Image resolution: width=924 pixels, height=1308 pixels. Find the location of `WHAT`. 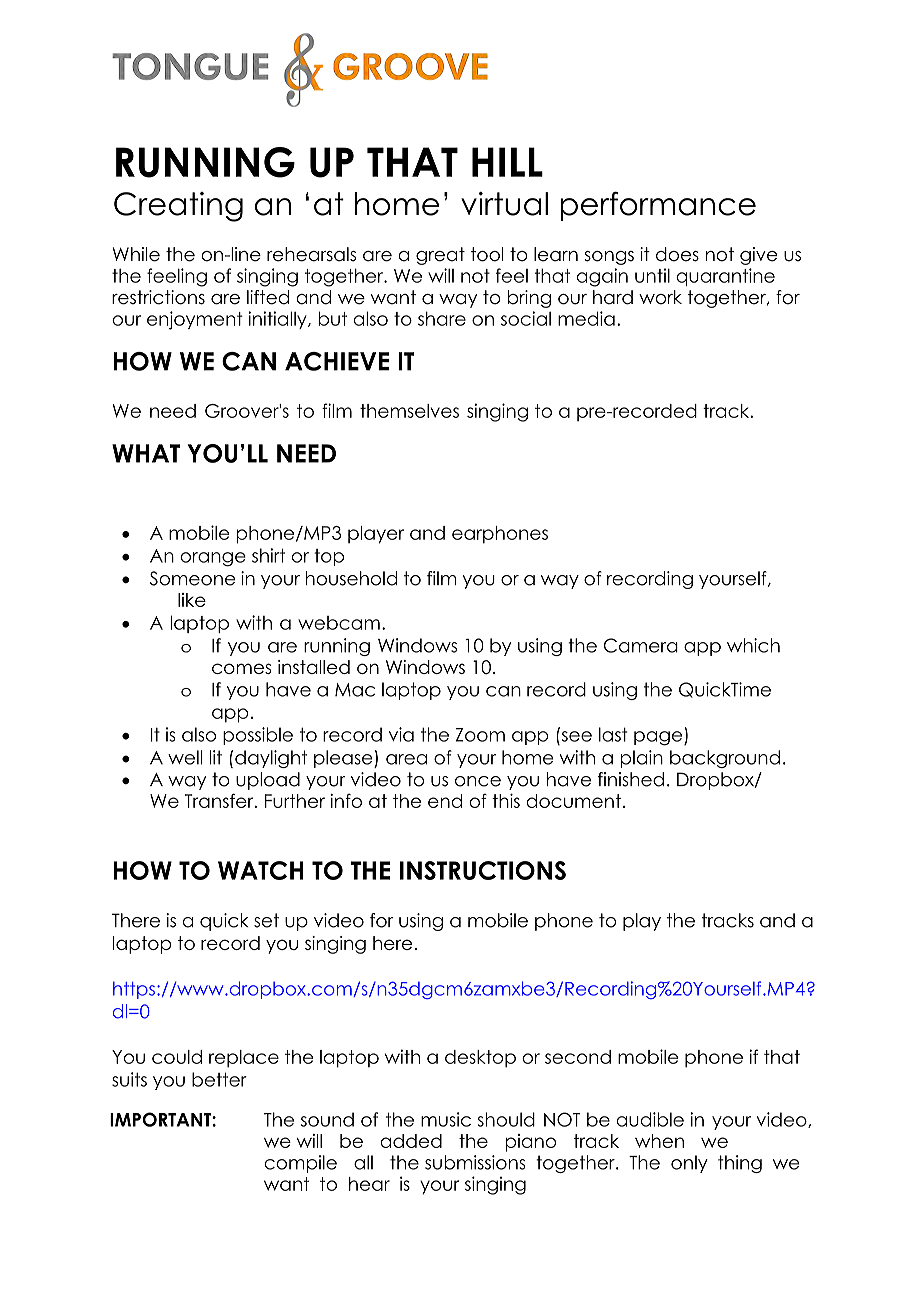

WHAT is located at coordinates (146, 453).
